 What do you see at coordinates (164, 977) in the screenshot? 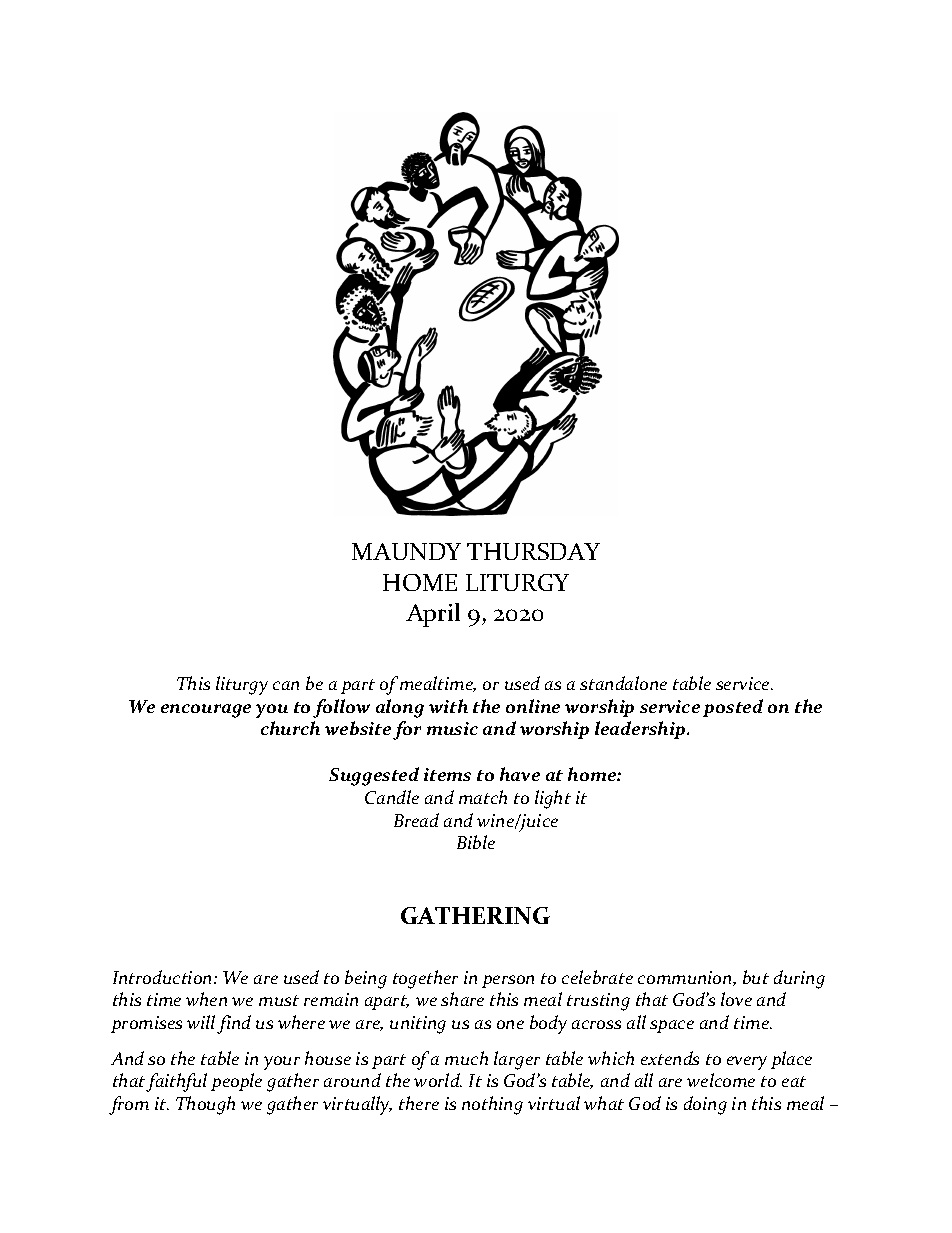
I see `Introduction` at bounding box center [164, 977].
